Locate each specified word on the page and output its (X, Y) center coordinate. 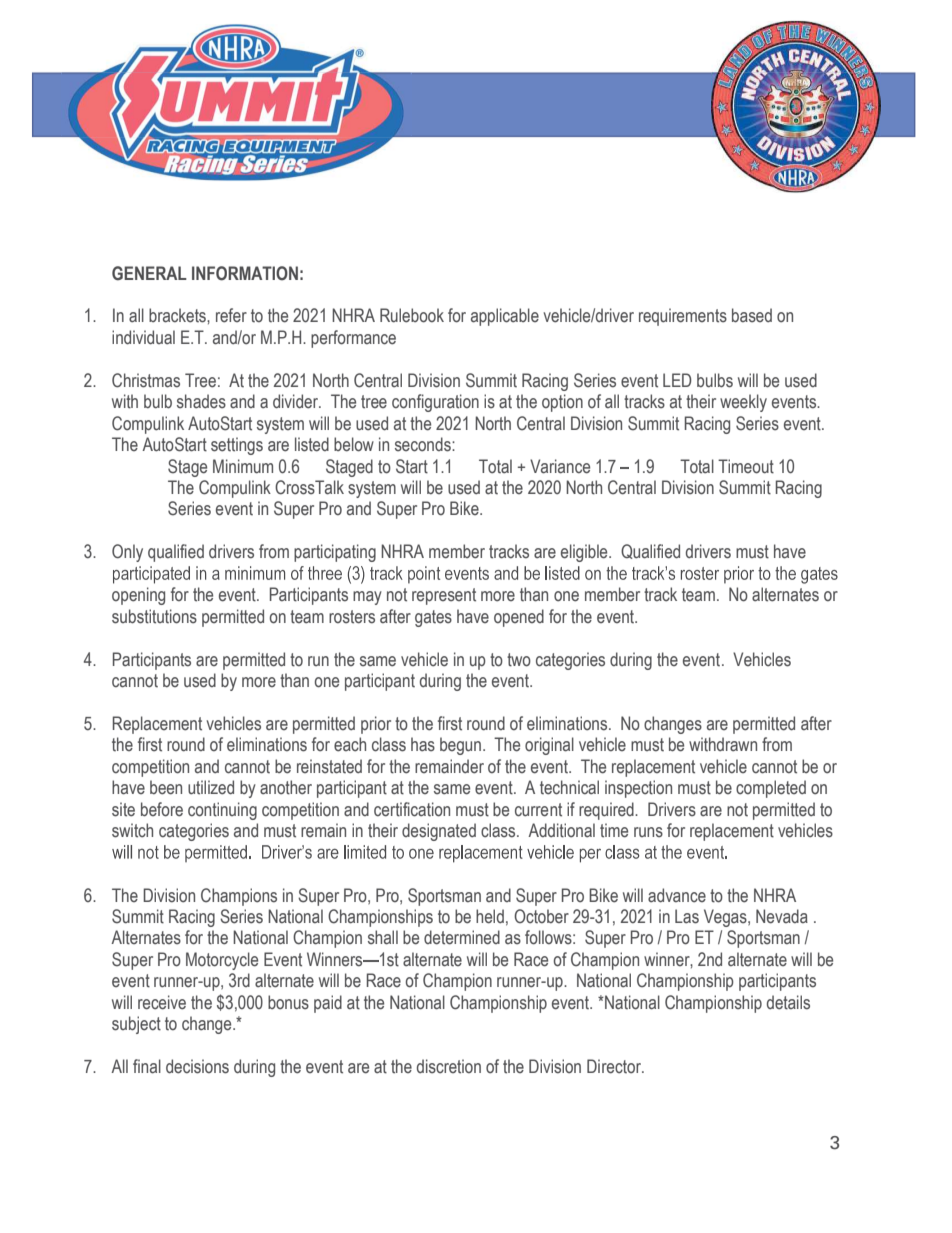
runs (648, 832)
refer (231, 315)
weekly (743, 403)
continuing (222, 811)
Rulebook (412, 315)
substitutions (154, 616)
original (549, 746)
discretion (449, 1066)
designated (439, 832)
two (519, 660)
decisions (197, 1066)
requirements (683, 317)
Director (615, 1066)
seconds (424, 444)
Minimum (243, 466)
